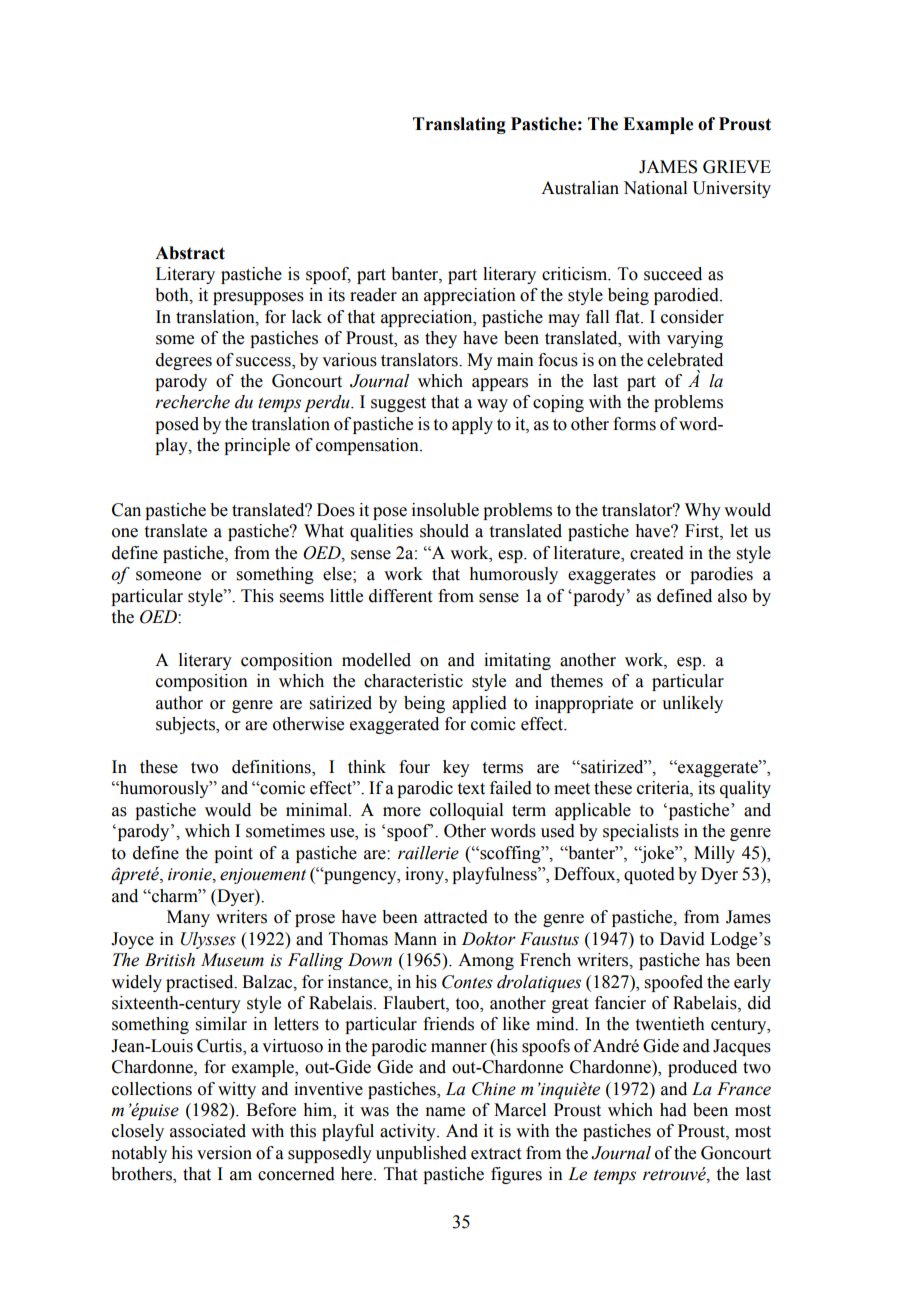 The width and height of the page is (924, 1308). Describe the element at coordinates (208, 1131) in the page. I see `associated` at that location.
